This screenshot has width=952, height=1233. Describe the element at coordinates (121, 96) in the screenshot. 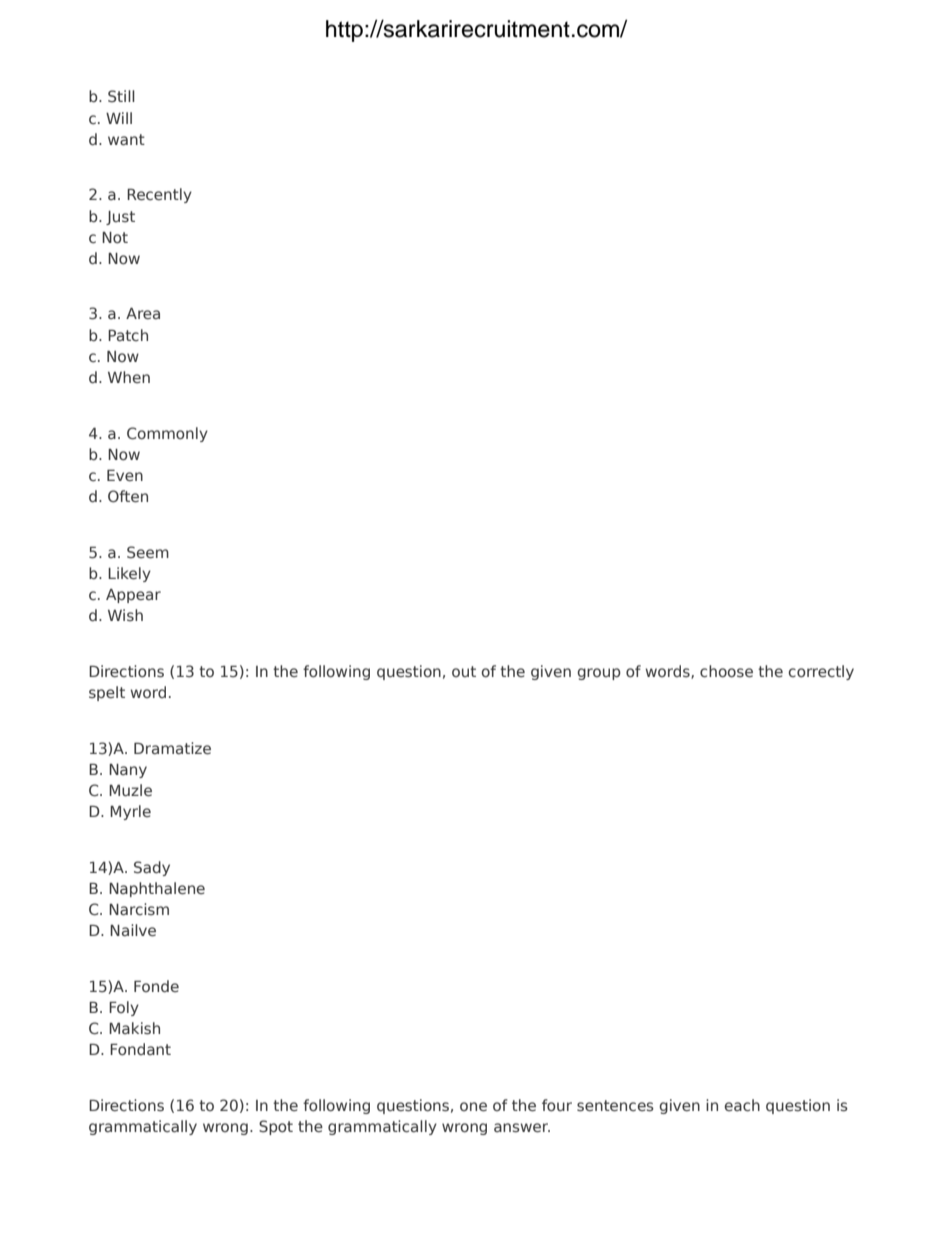

I see `Still` at that location.
